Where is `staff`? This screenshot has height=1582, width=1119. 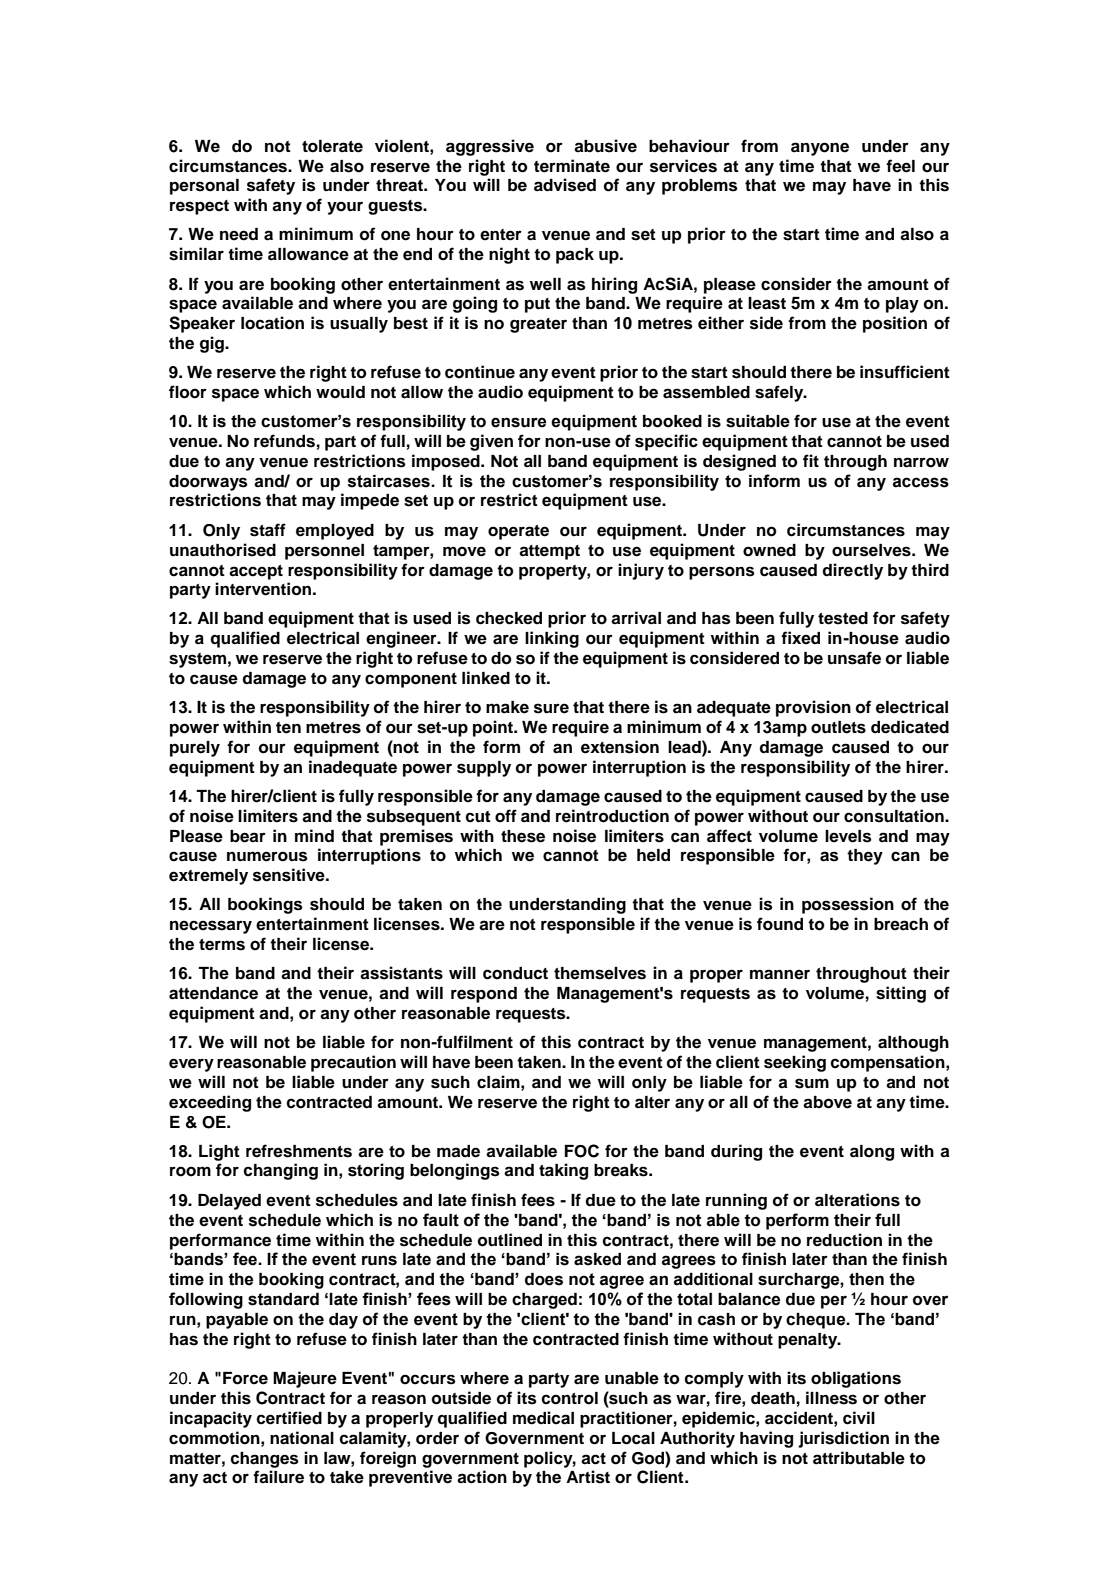 staff is located at coordinates (268, 530).
